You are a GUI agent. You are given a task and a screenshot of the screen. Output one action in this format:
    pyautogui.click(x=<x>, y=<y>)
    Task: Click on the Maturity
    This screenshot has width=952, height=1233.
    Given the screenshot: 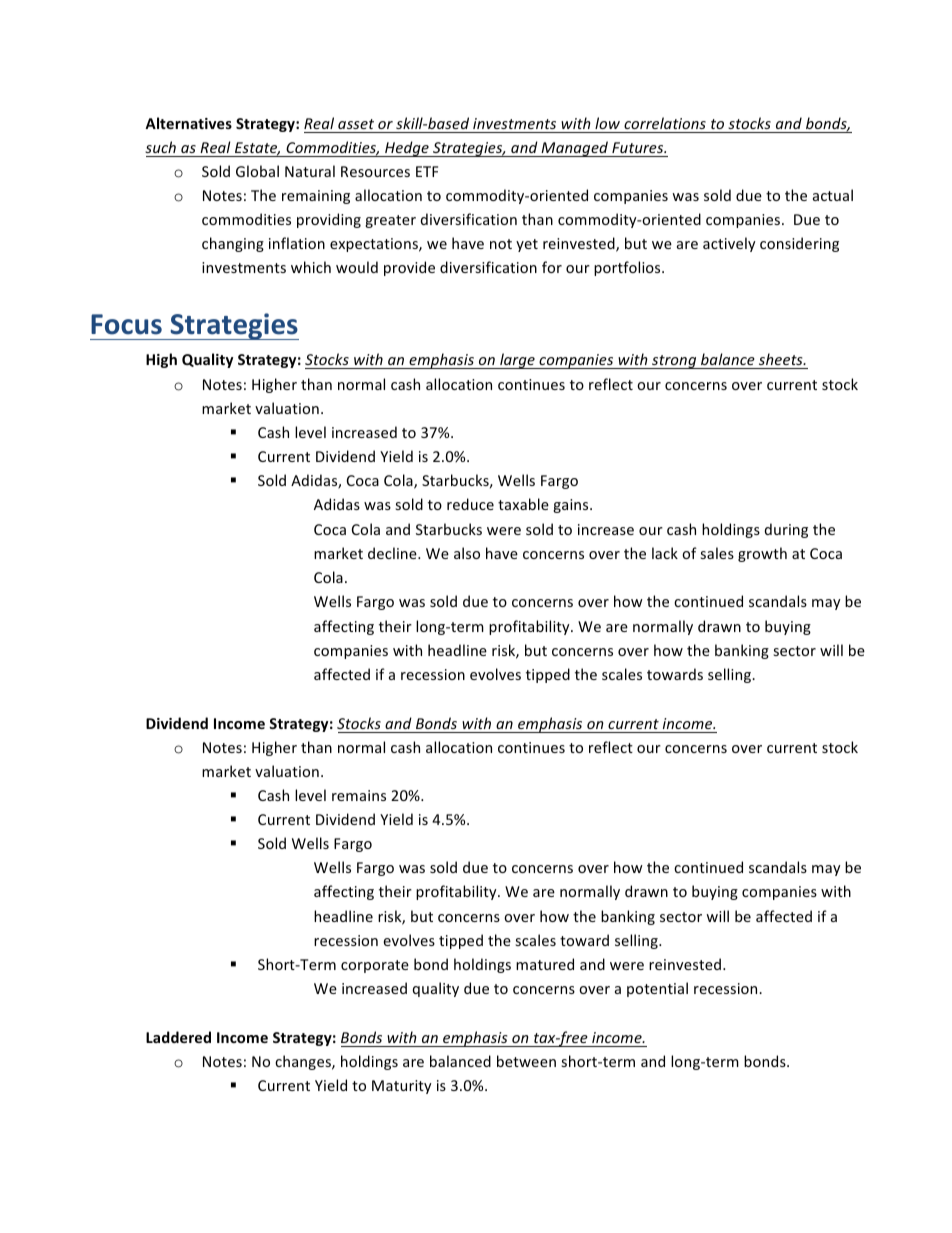 What is the action you would take?
    pyautogui.click(x=402, y=1087)
